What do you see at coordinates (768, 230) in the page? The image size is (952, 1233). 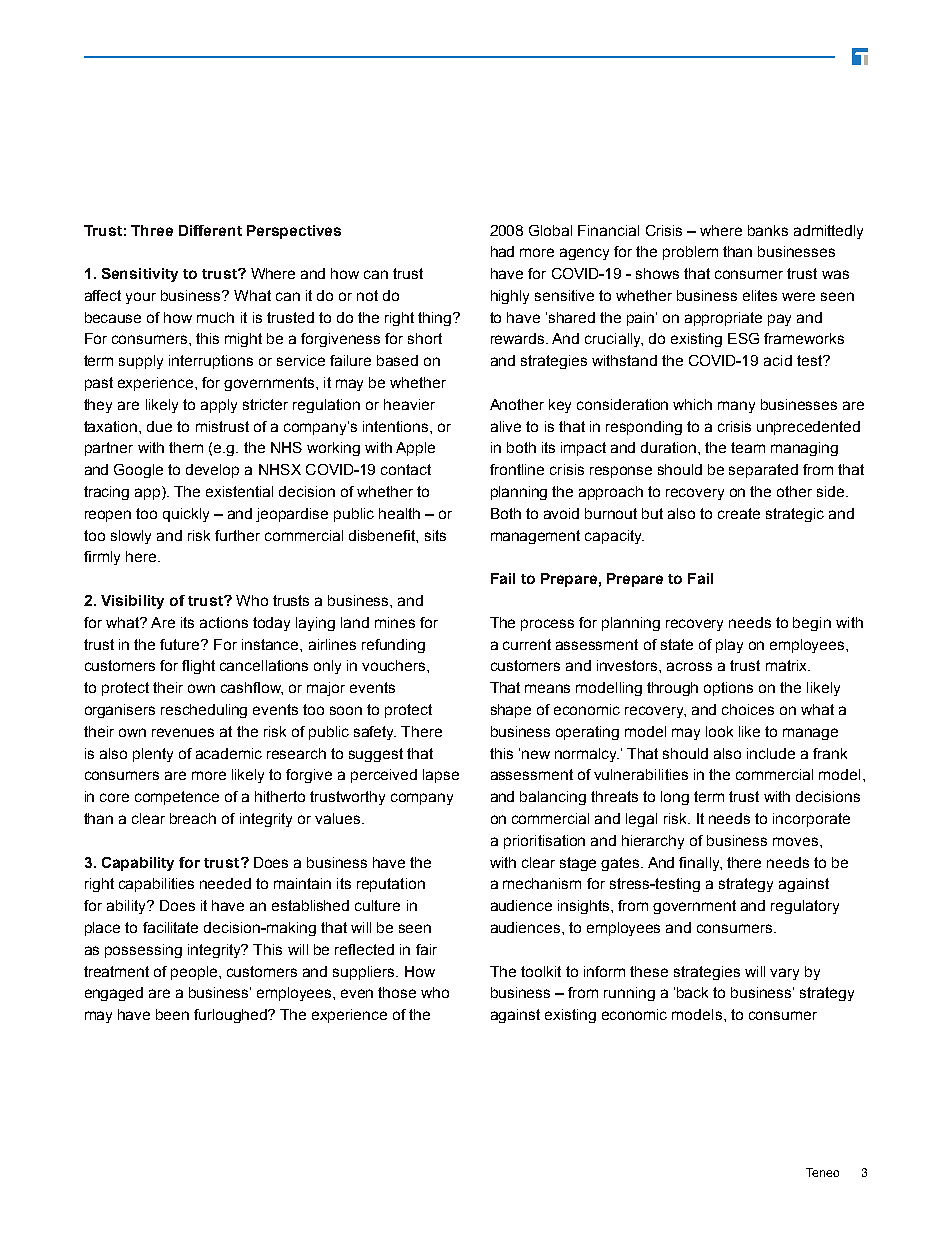 I see `banks` at bounding box center [768, 230].
